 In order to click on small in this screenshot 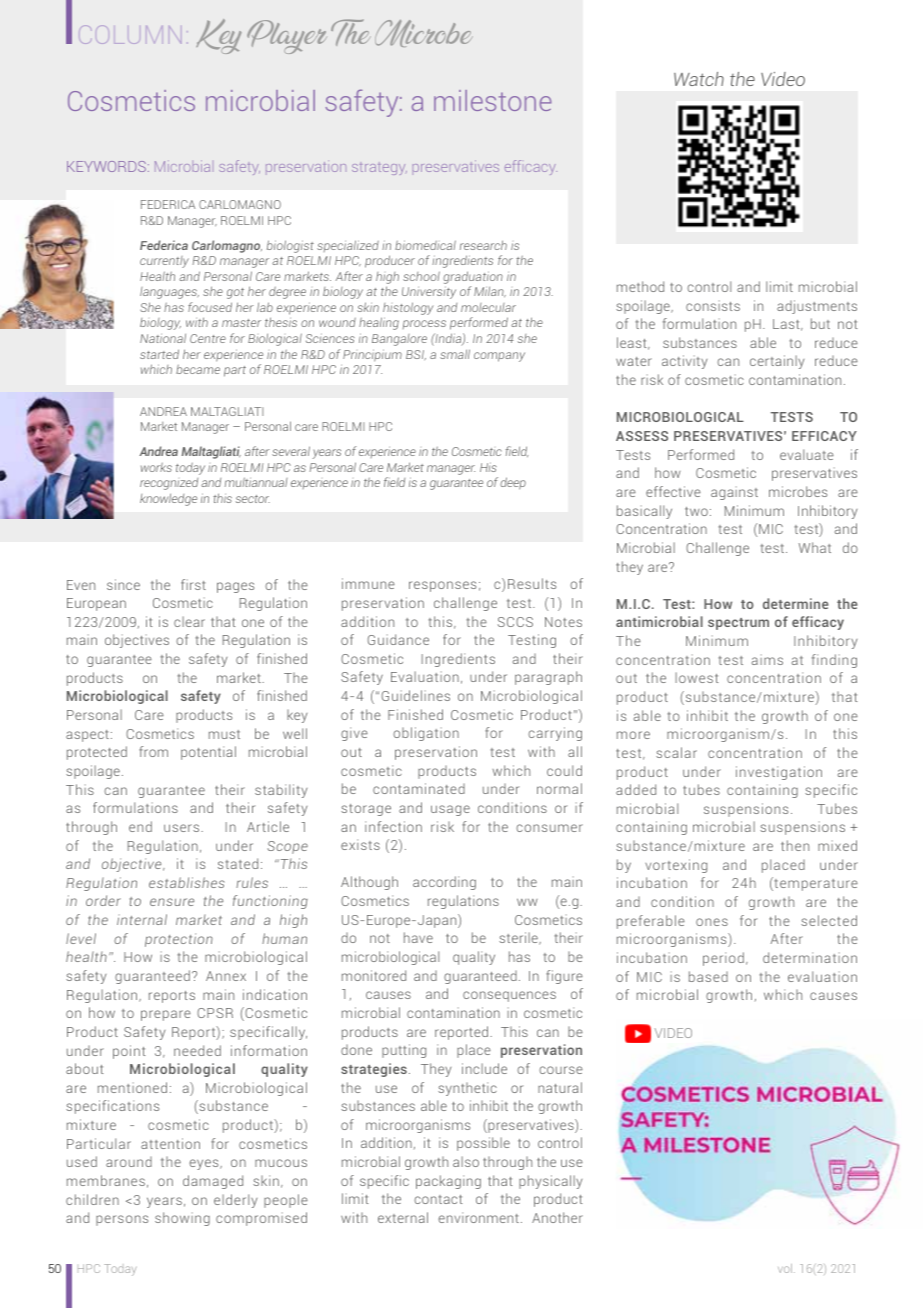, I will do `click(455, 354)`.
